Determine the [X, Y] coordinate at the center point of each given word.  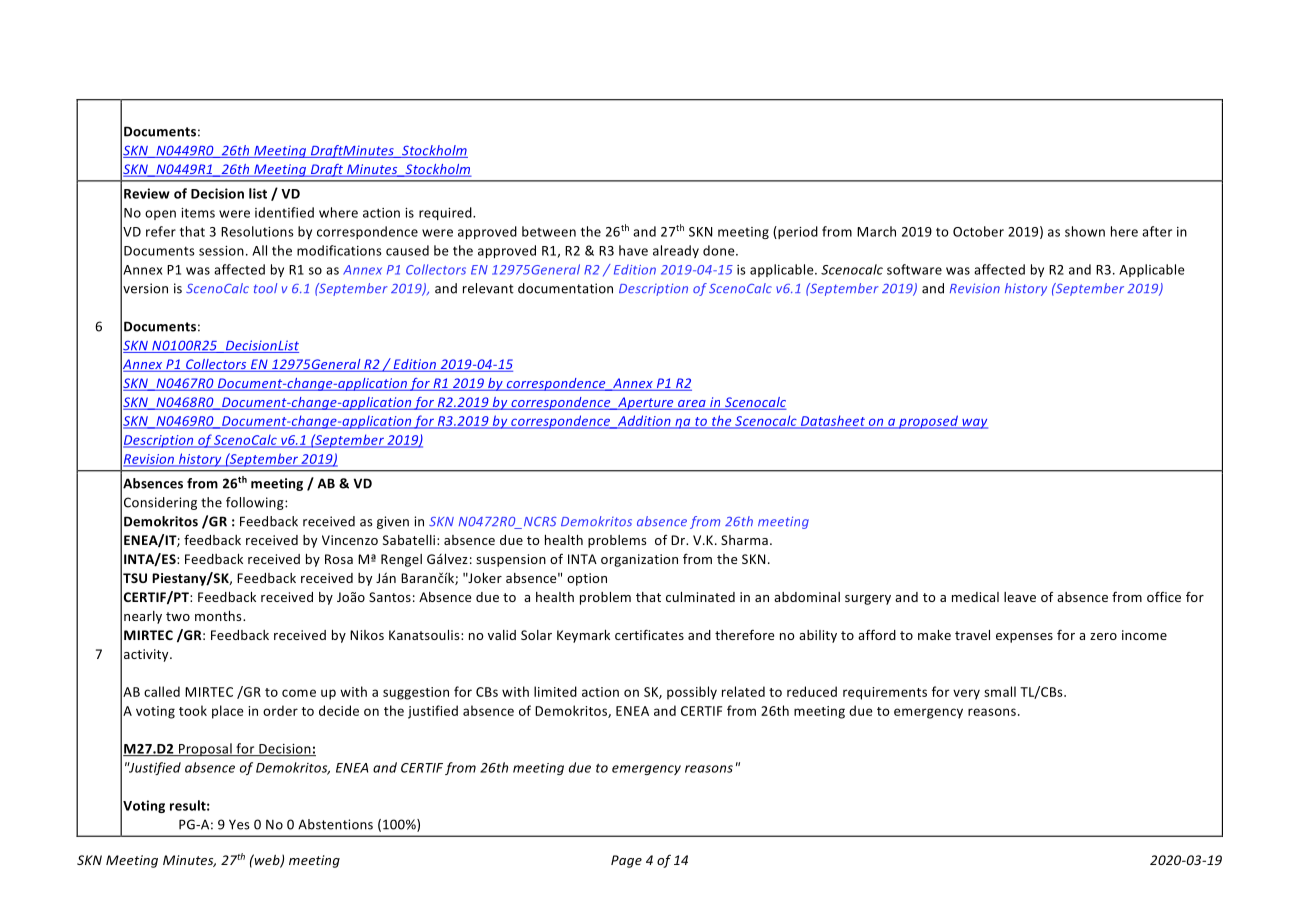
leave [1020, 597]
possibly [692, 693]
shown [1085, 231]
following [256, 503]
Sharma [744, 540]
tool [265, 288]
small [1000, 691]
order [280, 710]
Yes [239, 824]
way [974, 423]
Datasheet [832, 421]
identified [284, 212]
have [633, 250]
